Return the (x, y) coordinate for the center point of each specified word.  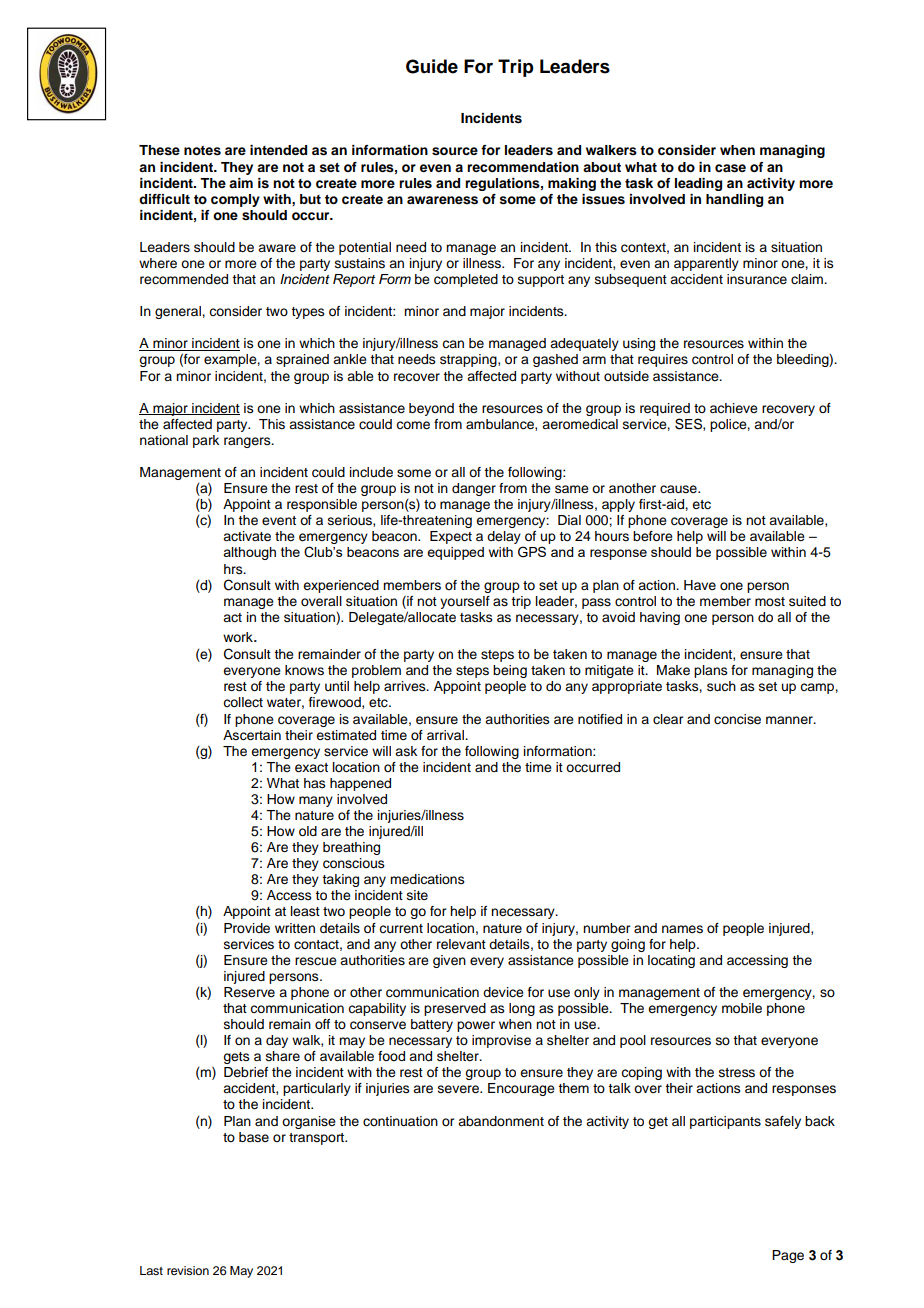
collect (243, 702)
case (730, 168)
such (721, 686)
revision (188, 1270)
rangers (248, 442)
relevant (461, 944)
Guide (432, 66)
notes (202, 151)
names (682, 929)
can (453, 344)
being (510, 671)
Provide (247, 928)
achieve (734, 408)
